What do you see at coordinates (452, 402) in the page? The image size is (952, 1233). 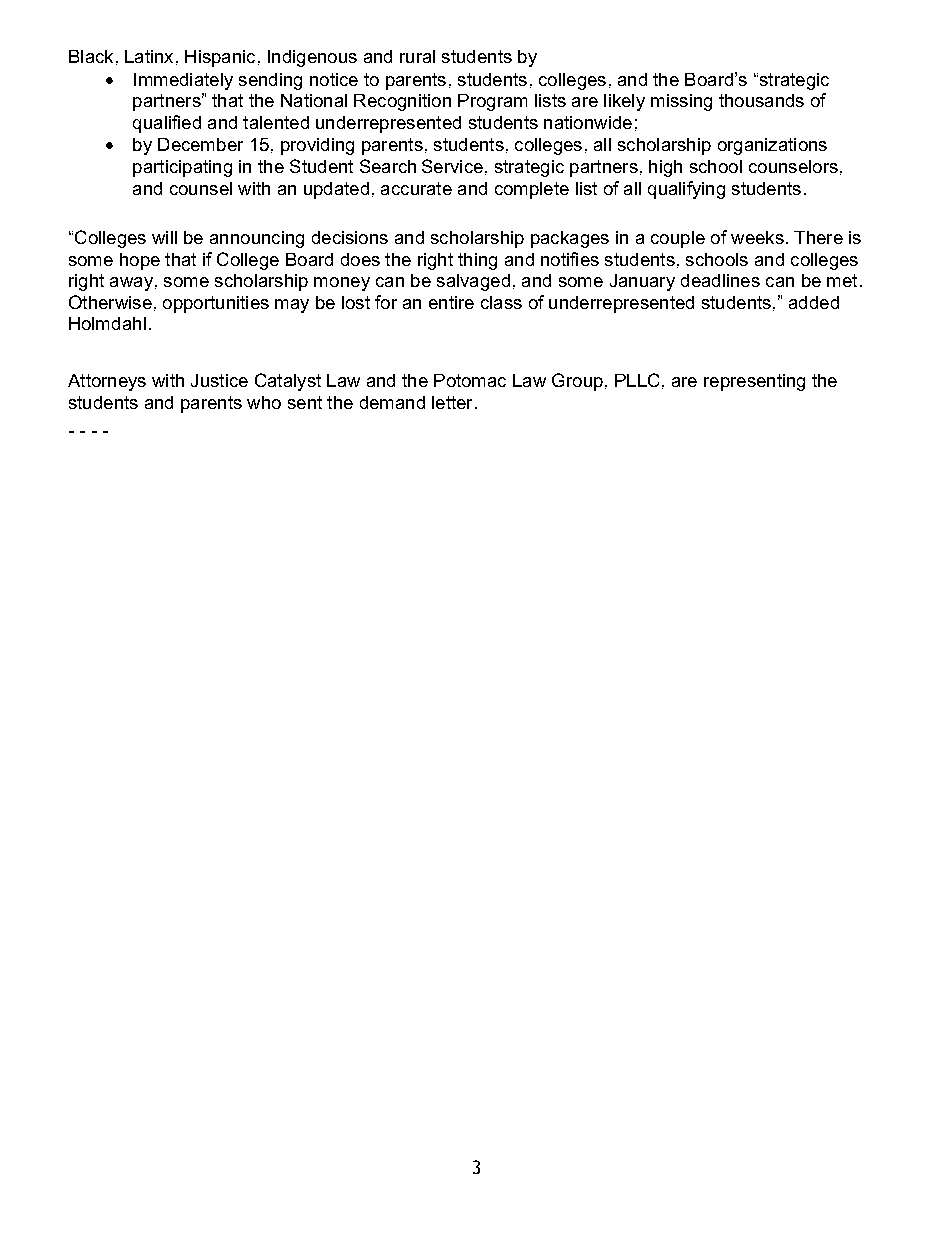 I see `letter` at bounding box center [452, 402].
